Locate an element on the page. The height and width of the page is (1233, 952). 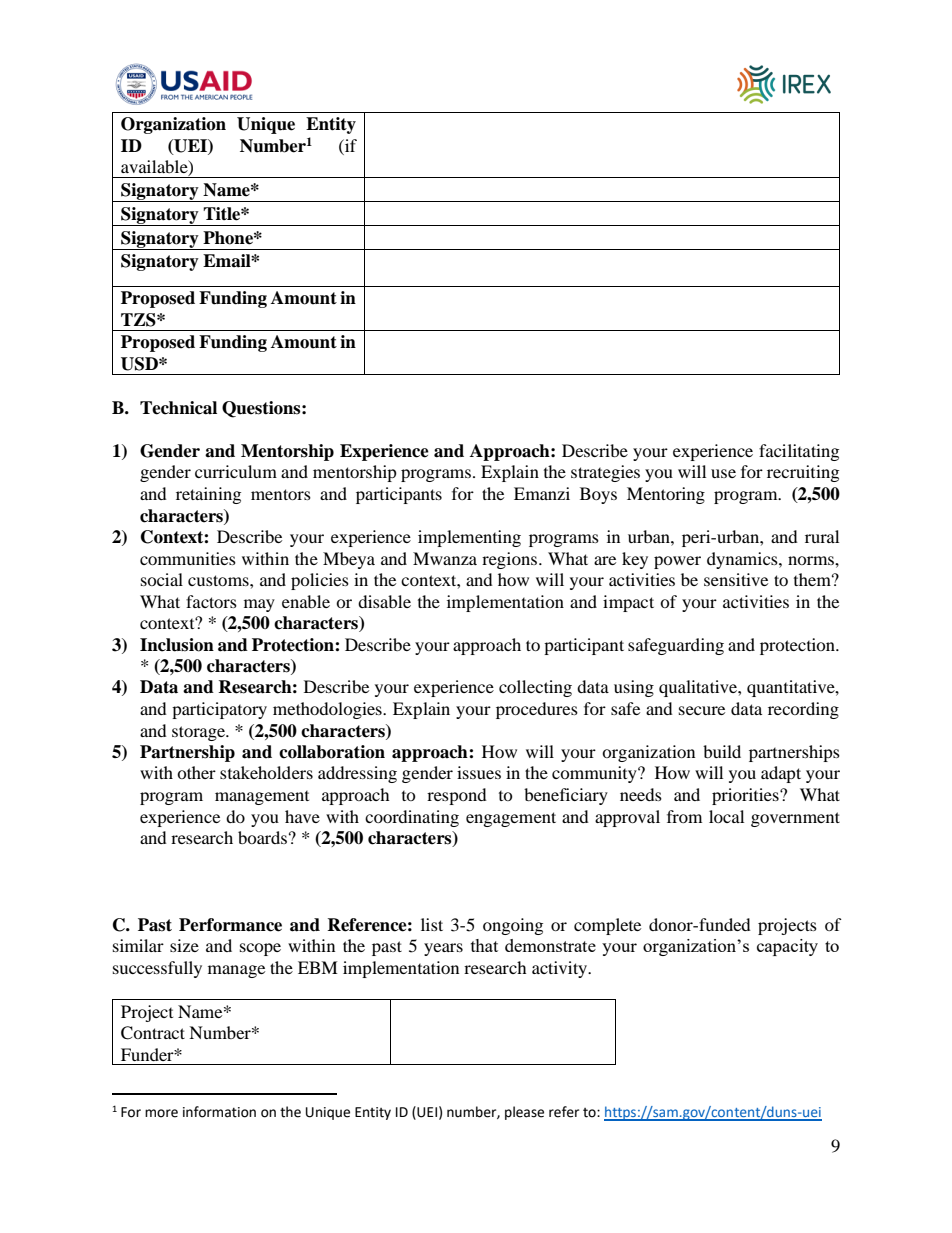
Technical is located at coordinates (178, 408).
